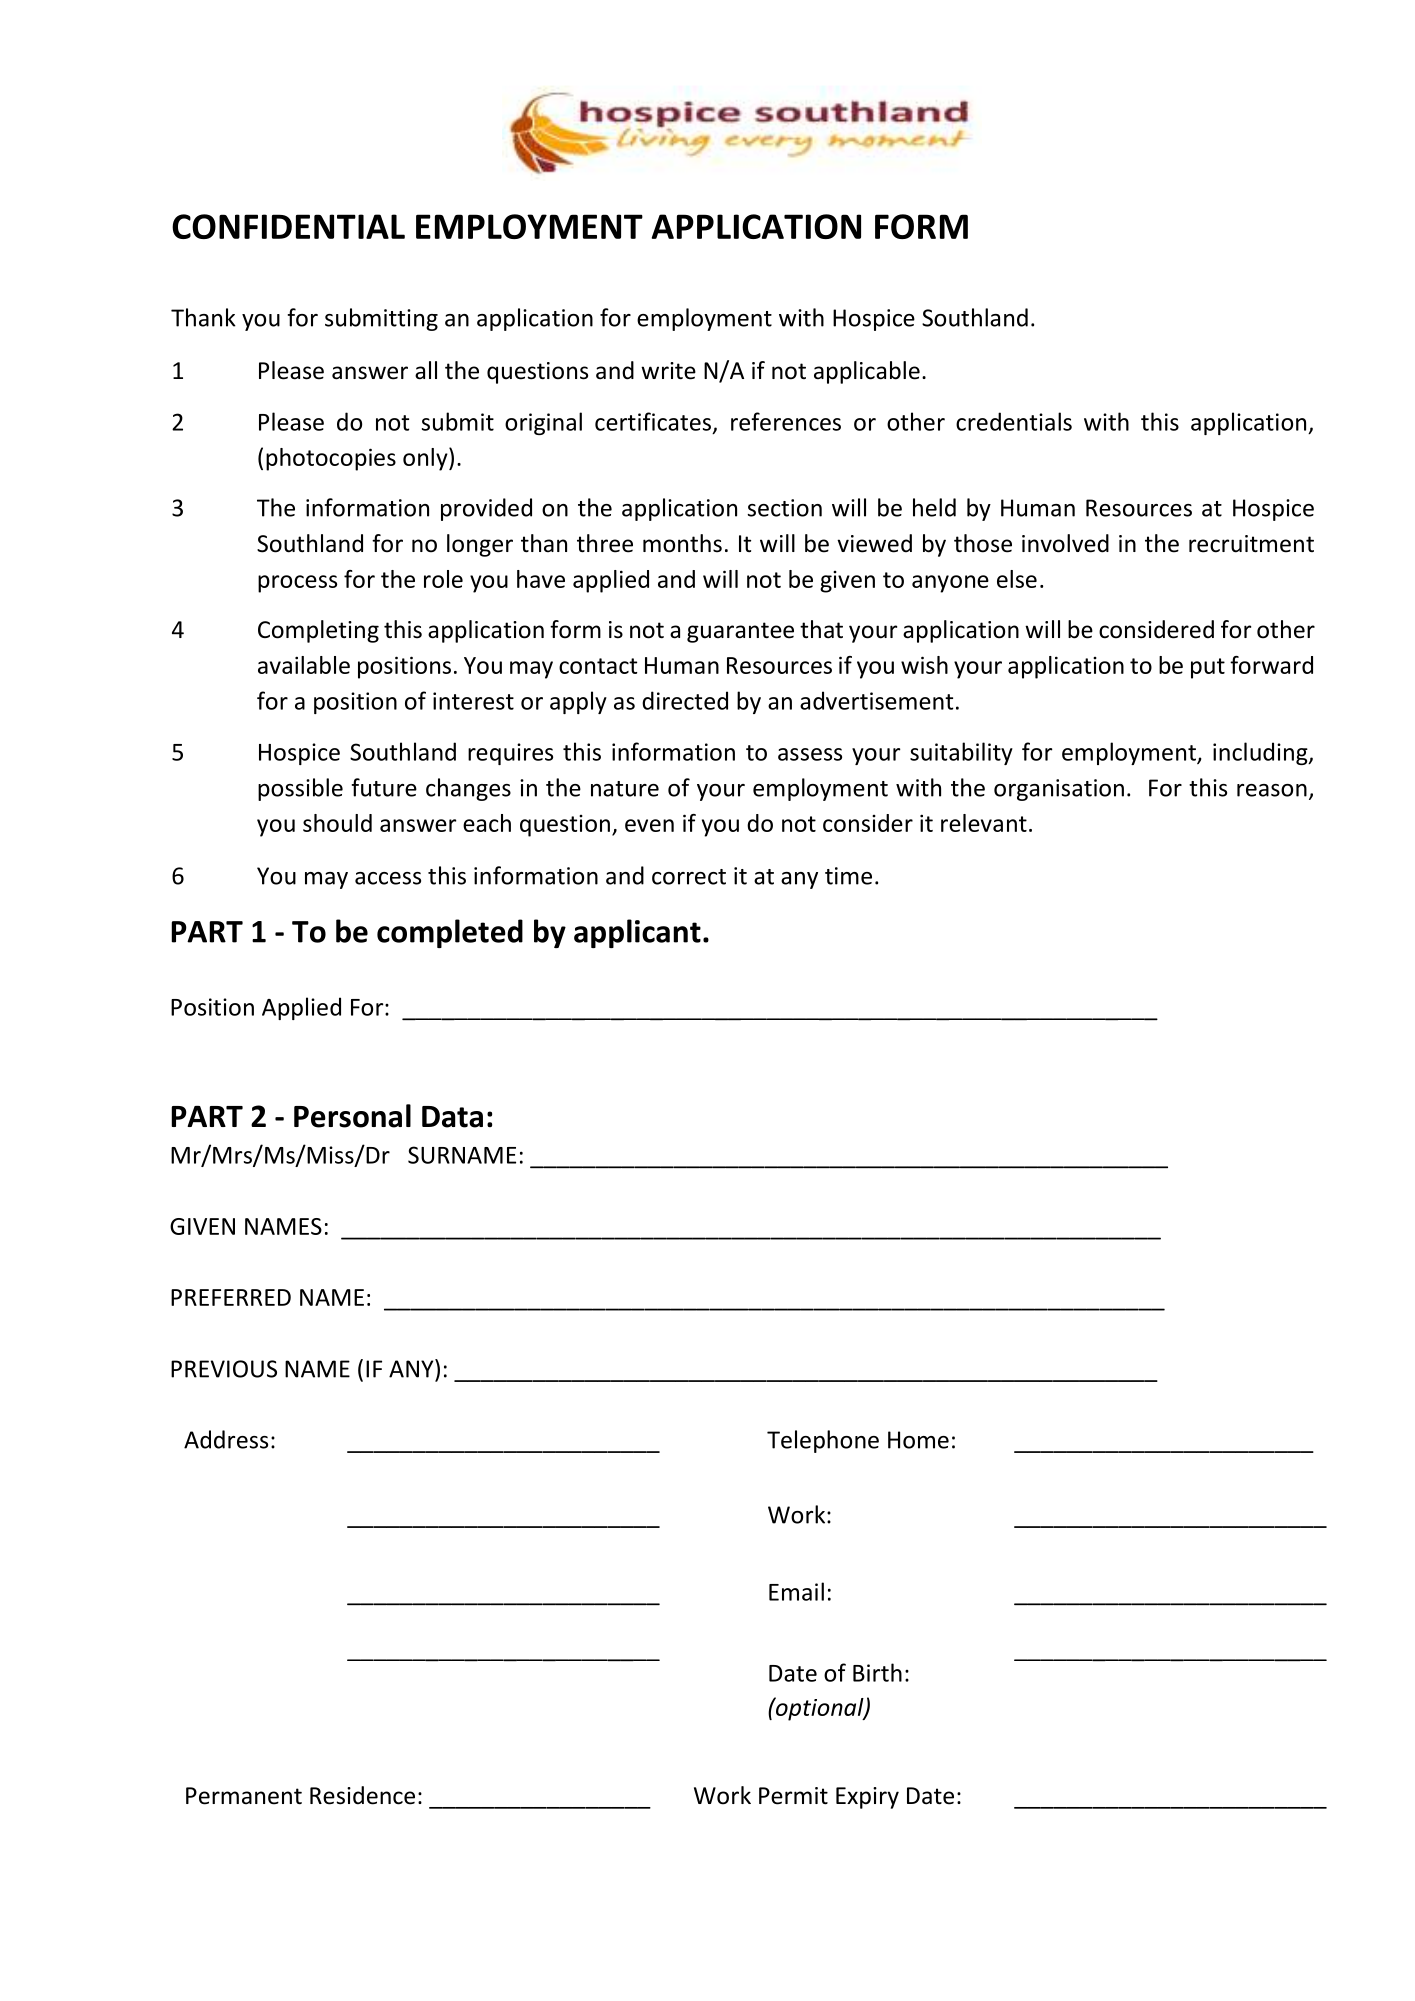 This document has width=1415, height=2001. I want to click on Permit, so click(793, 1796).
